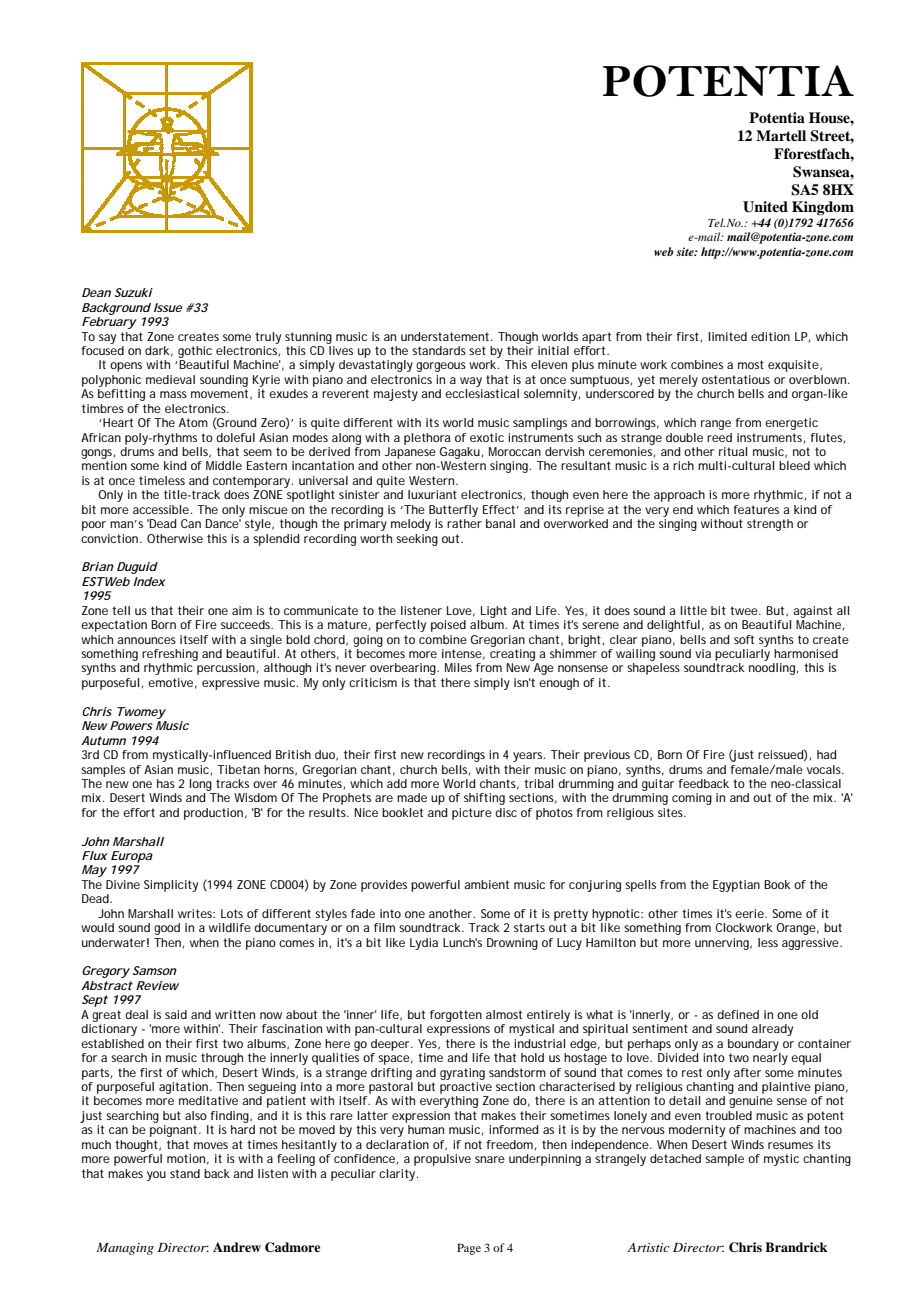  Describe the element at coordinates (424, 944) in the document. I see `Lydia` at that location.
